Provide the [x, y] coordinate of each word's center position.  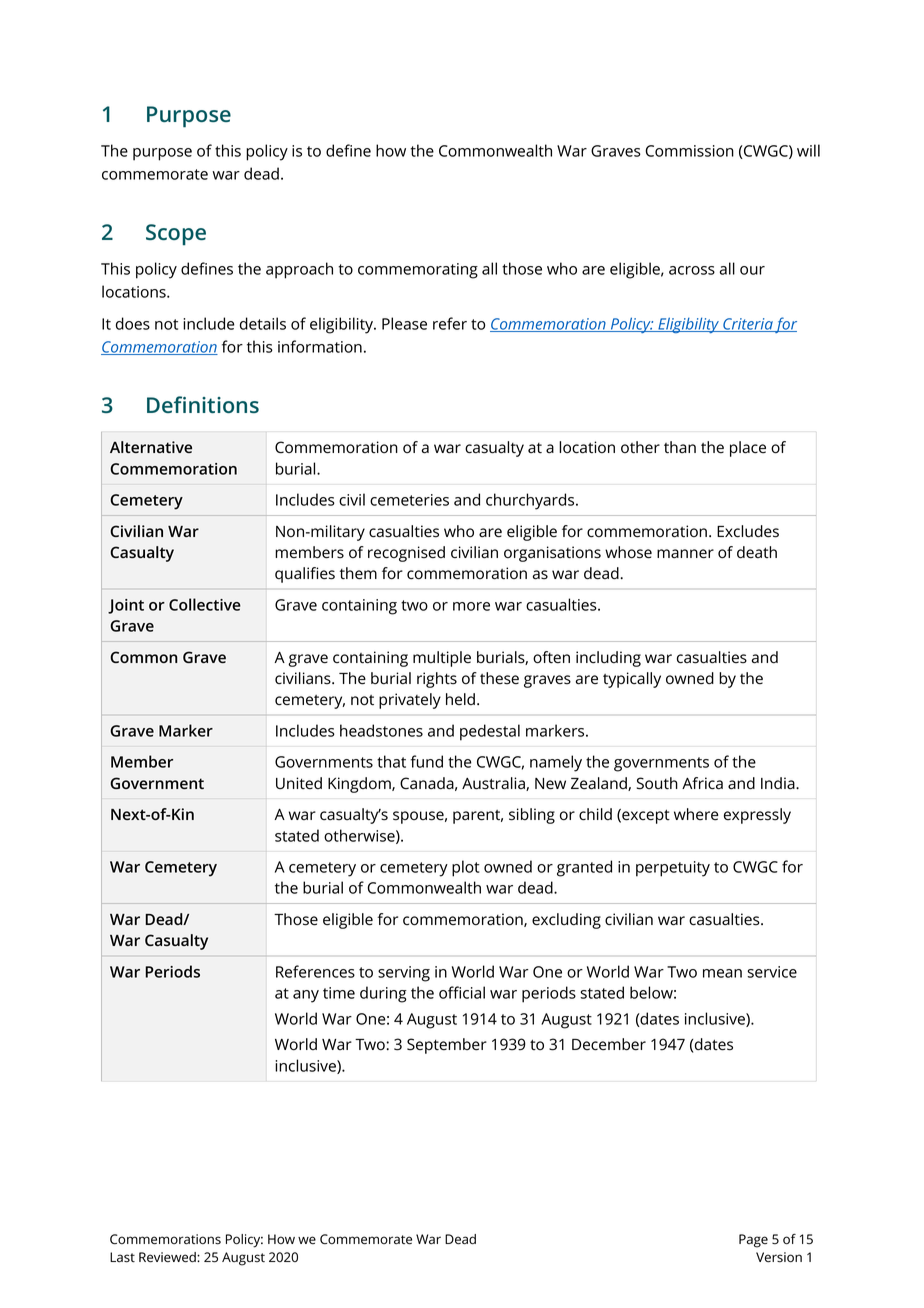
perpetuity [673, 869]
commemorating [418, 271]
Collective [205, 604]
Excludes [748, 531]
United [299, 783]
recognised [406, 554]
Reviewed [168, 1257]
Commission [689, 151]
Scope [176, 235]
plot [466, 868]
